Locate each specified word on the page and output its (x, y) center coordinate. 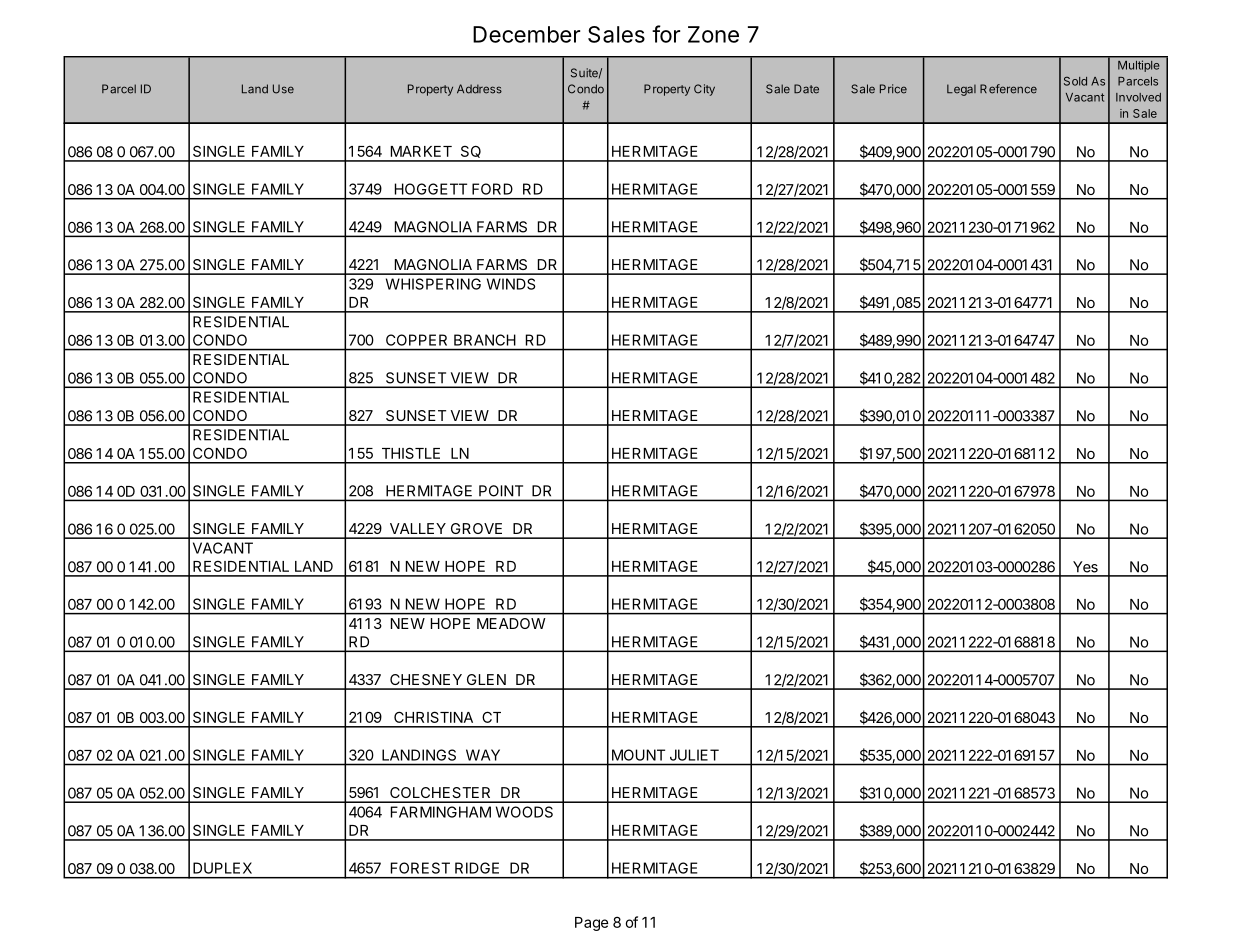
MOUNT (638, 755)
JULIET (694, 755)
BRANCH (485, 340)
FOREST (420, 868)
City (704, 90)
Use (283, 89)
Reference (1008, 89)
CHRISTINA (433, 717)
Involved (1138, 97)
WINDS (511, 284)
